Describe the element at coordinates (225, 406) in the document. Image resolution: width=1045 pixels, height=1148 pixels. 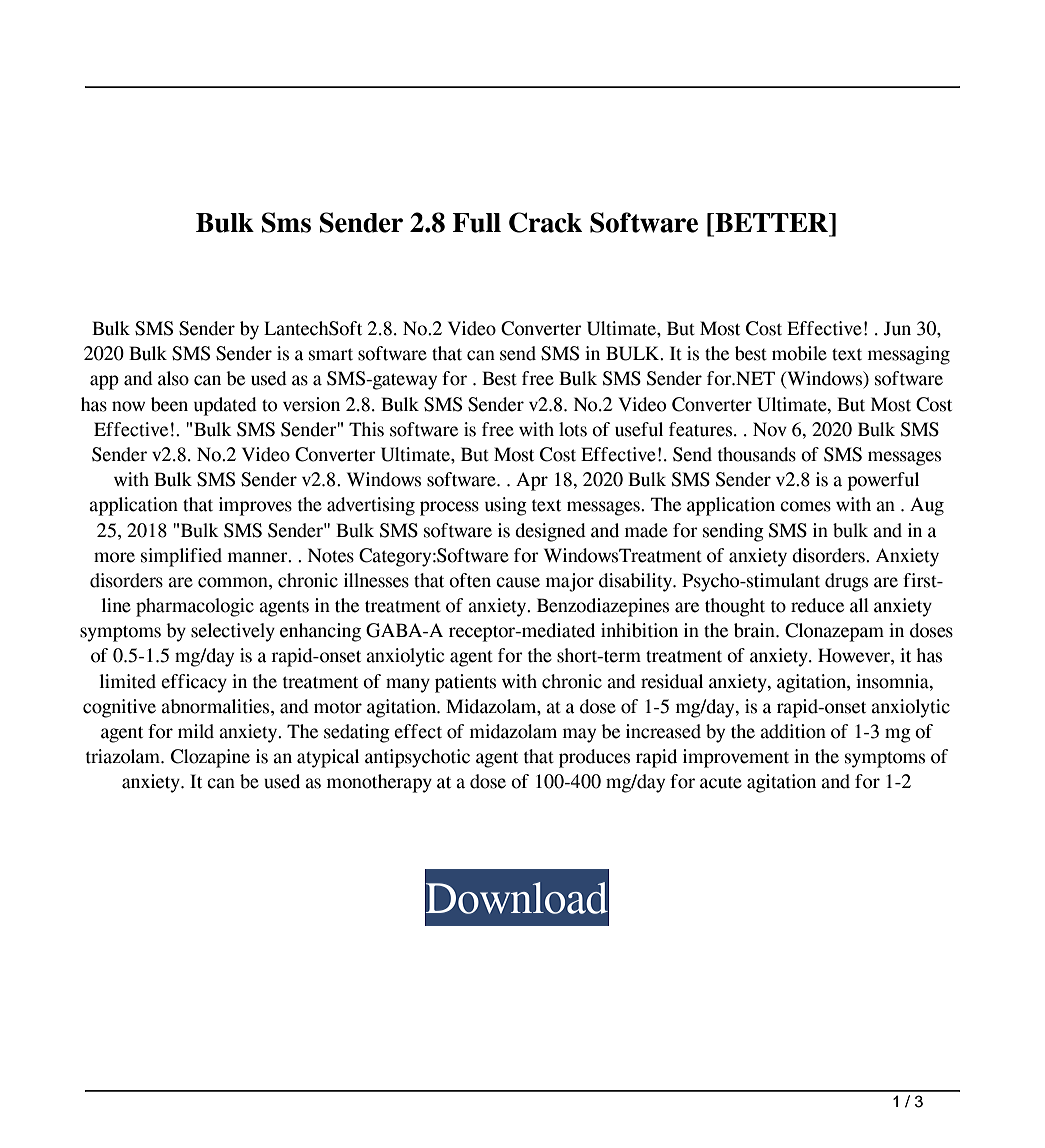
I see `updated` at that location.
